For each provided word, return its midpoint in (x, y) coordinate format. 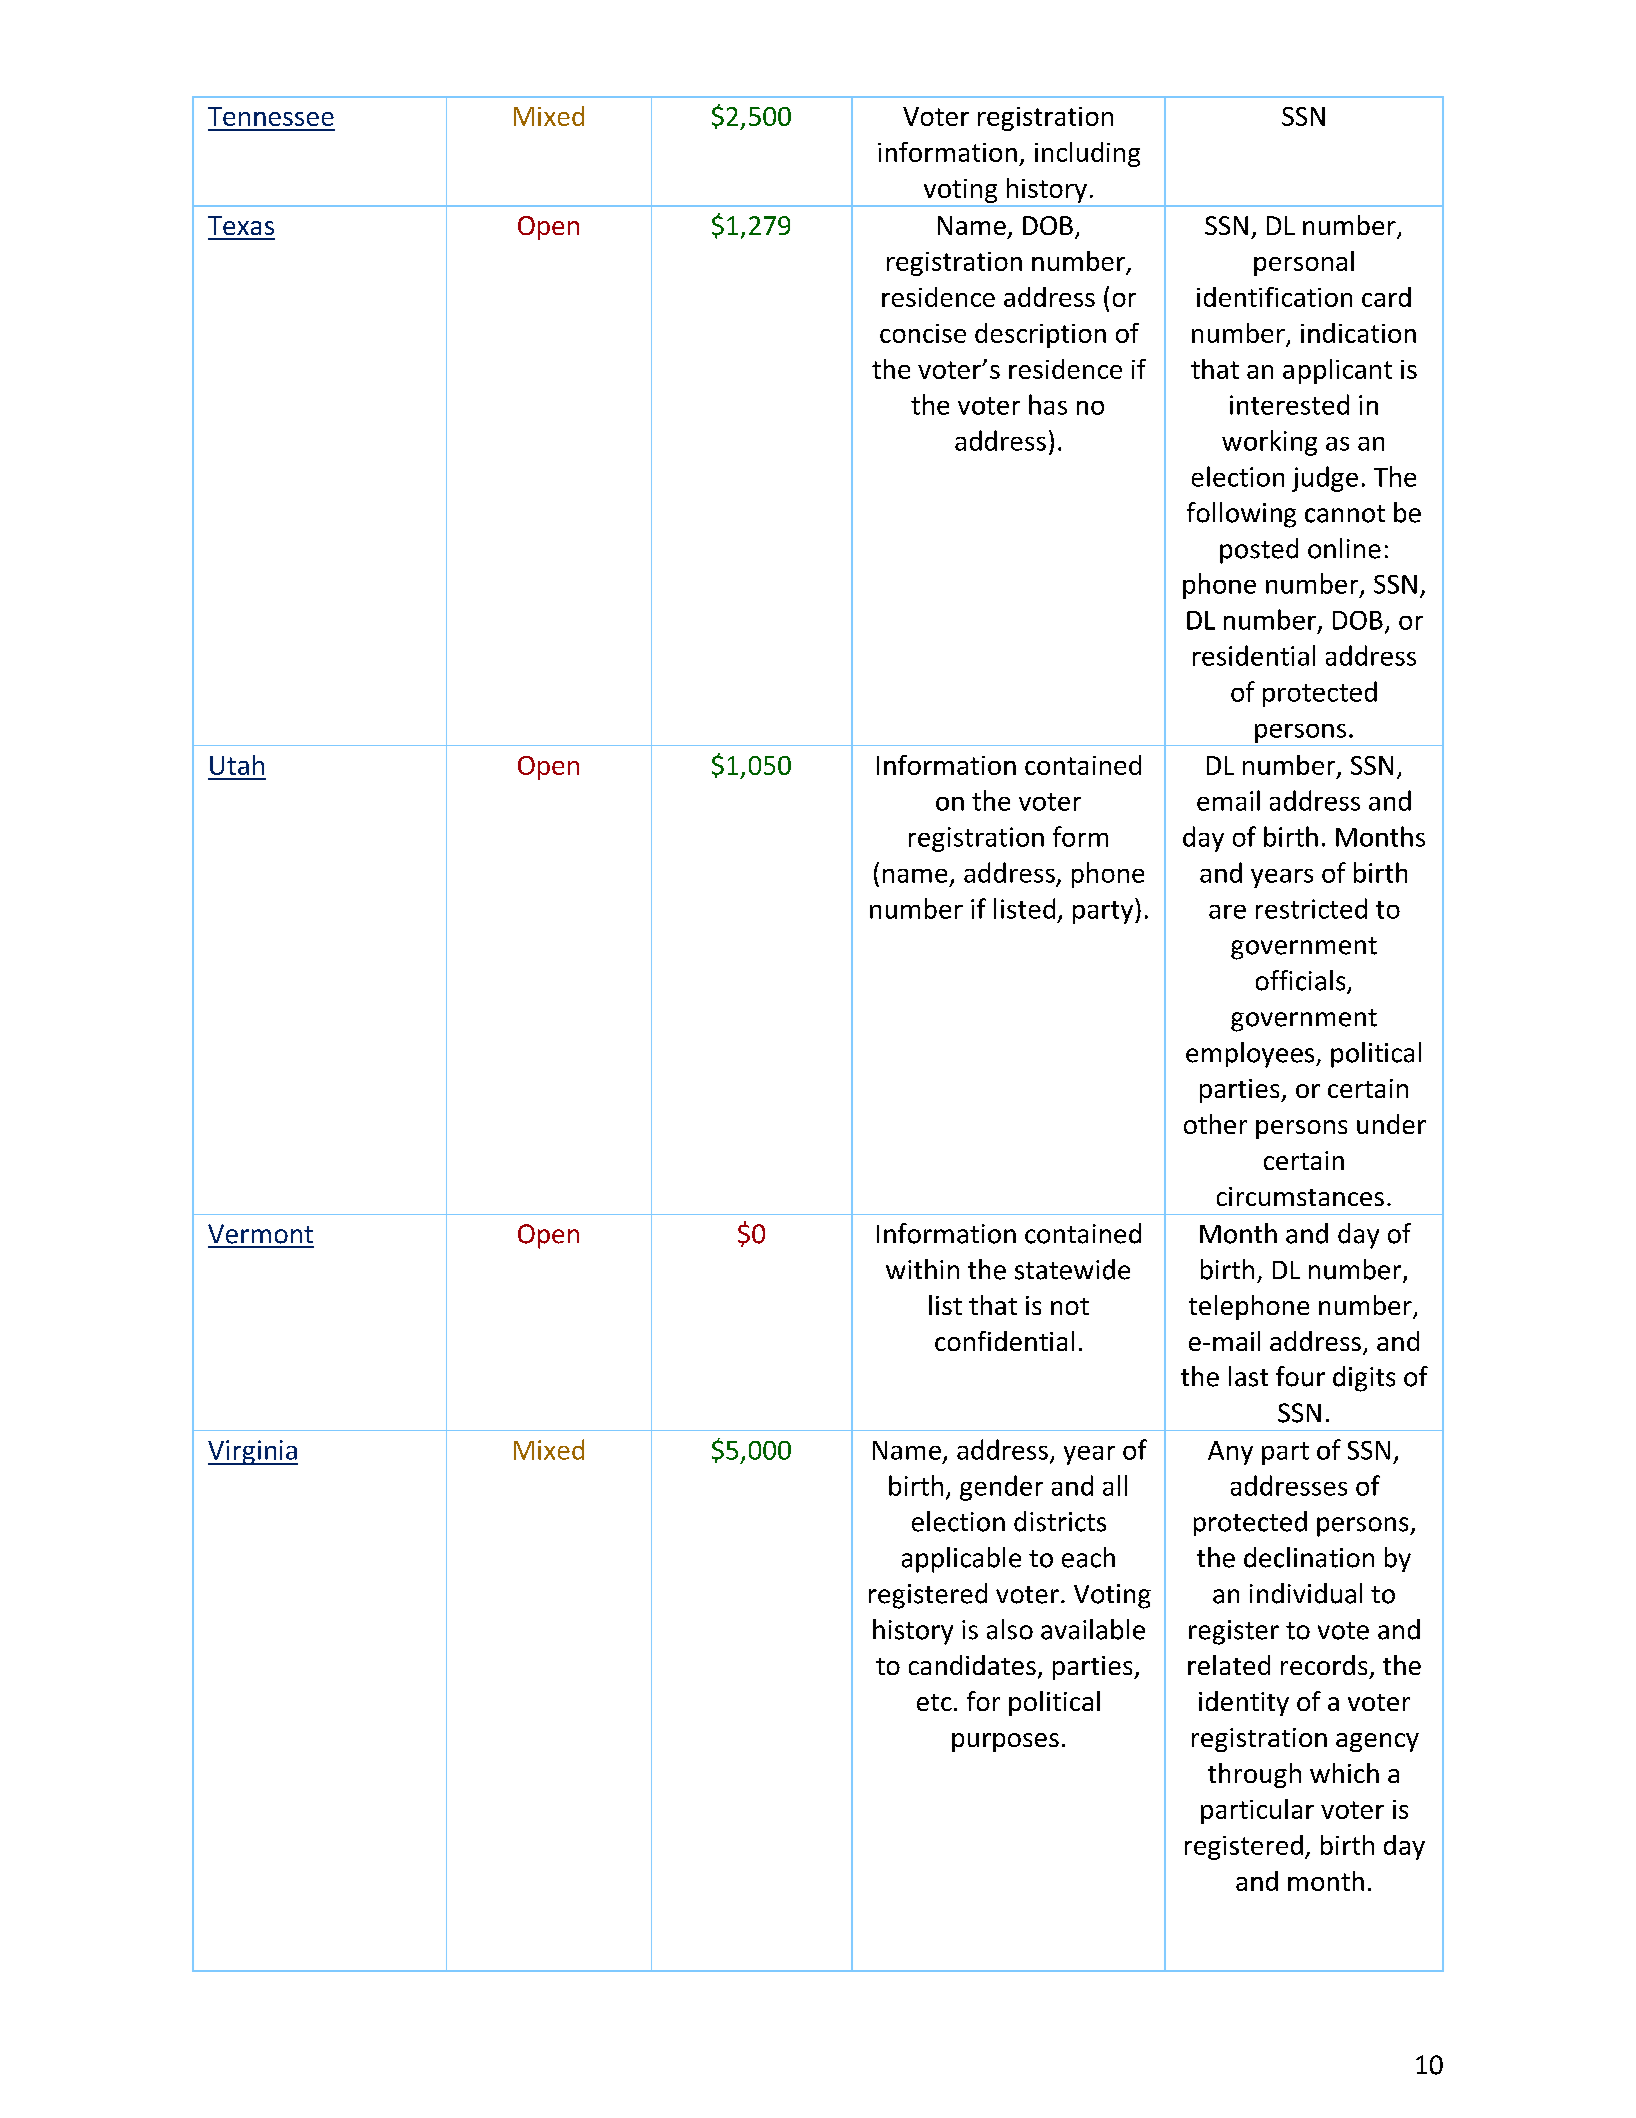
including (1087, 154)
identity (1244, 1703)
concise (923, 333)
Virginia (253, 1452)
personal (1304, 263)
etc (934, 1702)
